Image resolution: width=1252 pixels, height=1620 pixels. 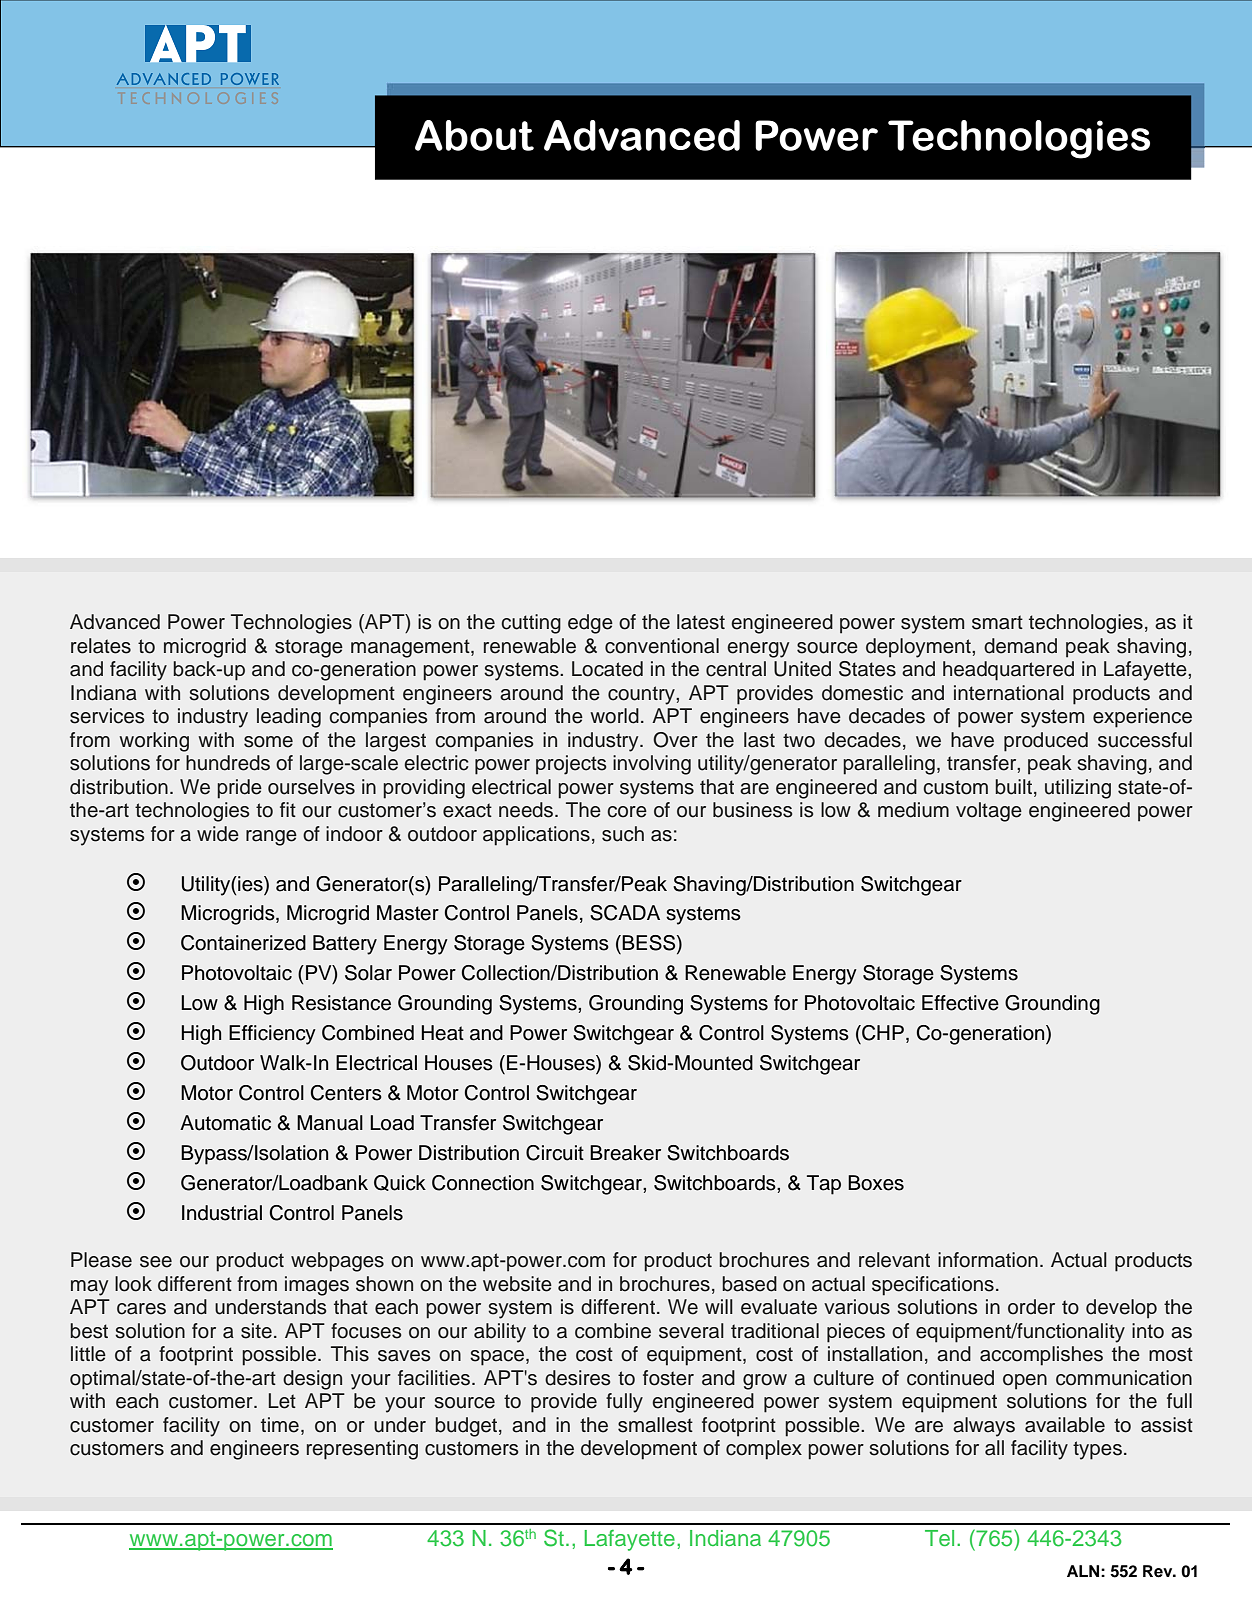 I want to click on information, so click(x=988, y=1260).
